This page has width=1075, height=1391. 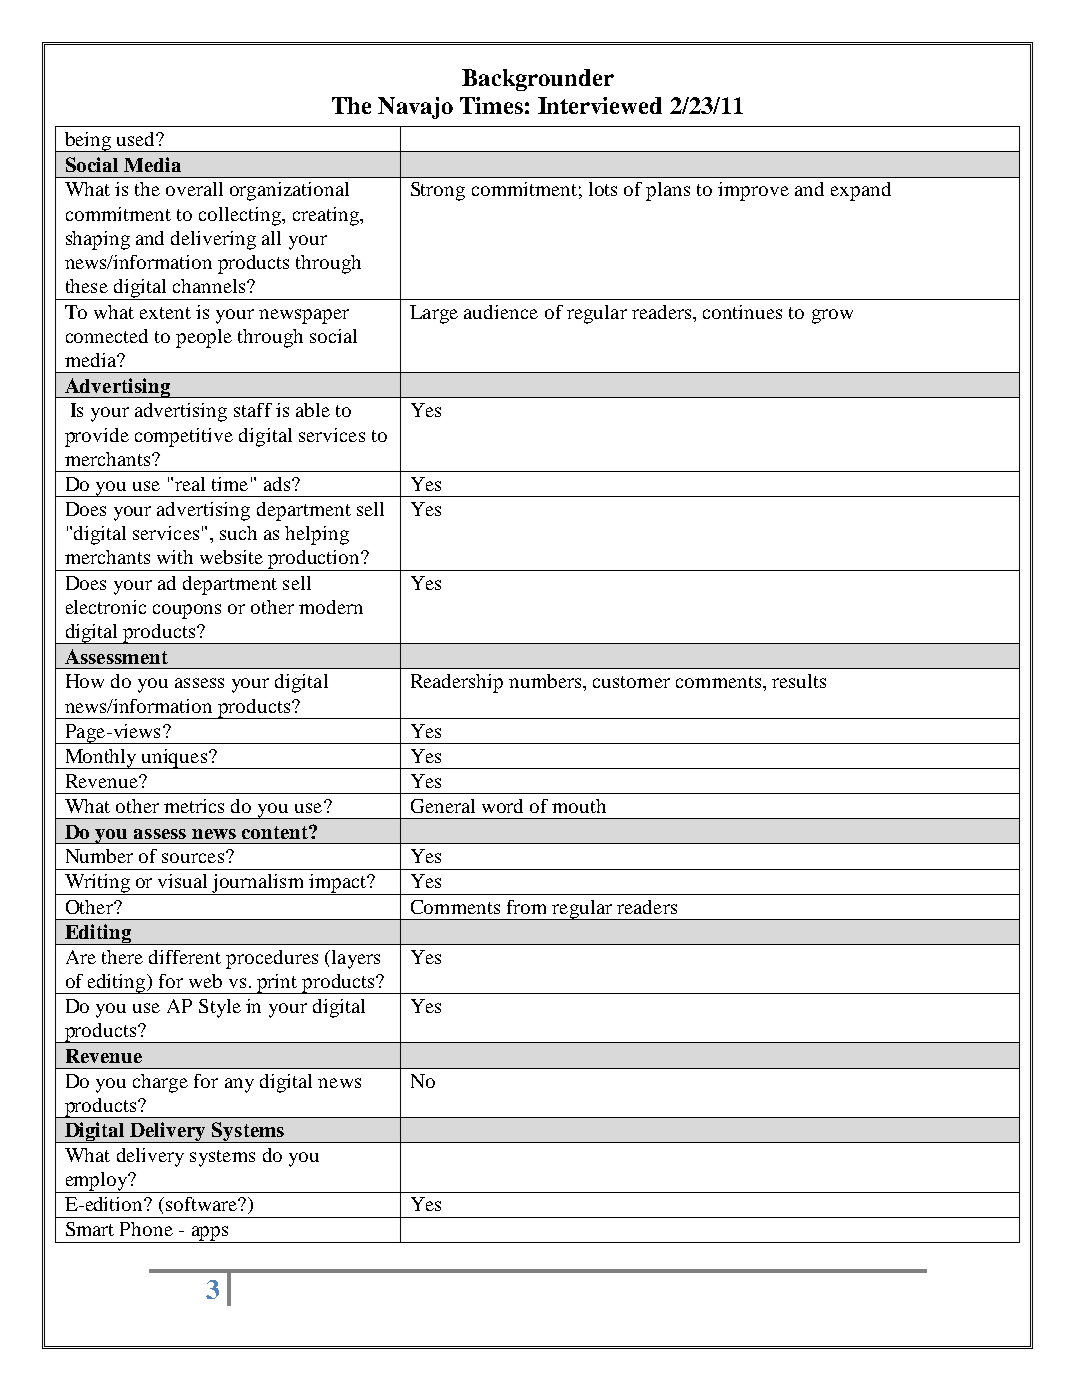 I want to click on Navajo, so click(x=415, y=108).
